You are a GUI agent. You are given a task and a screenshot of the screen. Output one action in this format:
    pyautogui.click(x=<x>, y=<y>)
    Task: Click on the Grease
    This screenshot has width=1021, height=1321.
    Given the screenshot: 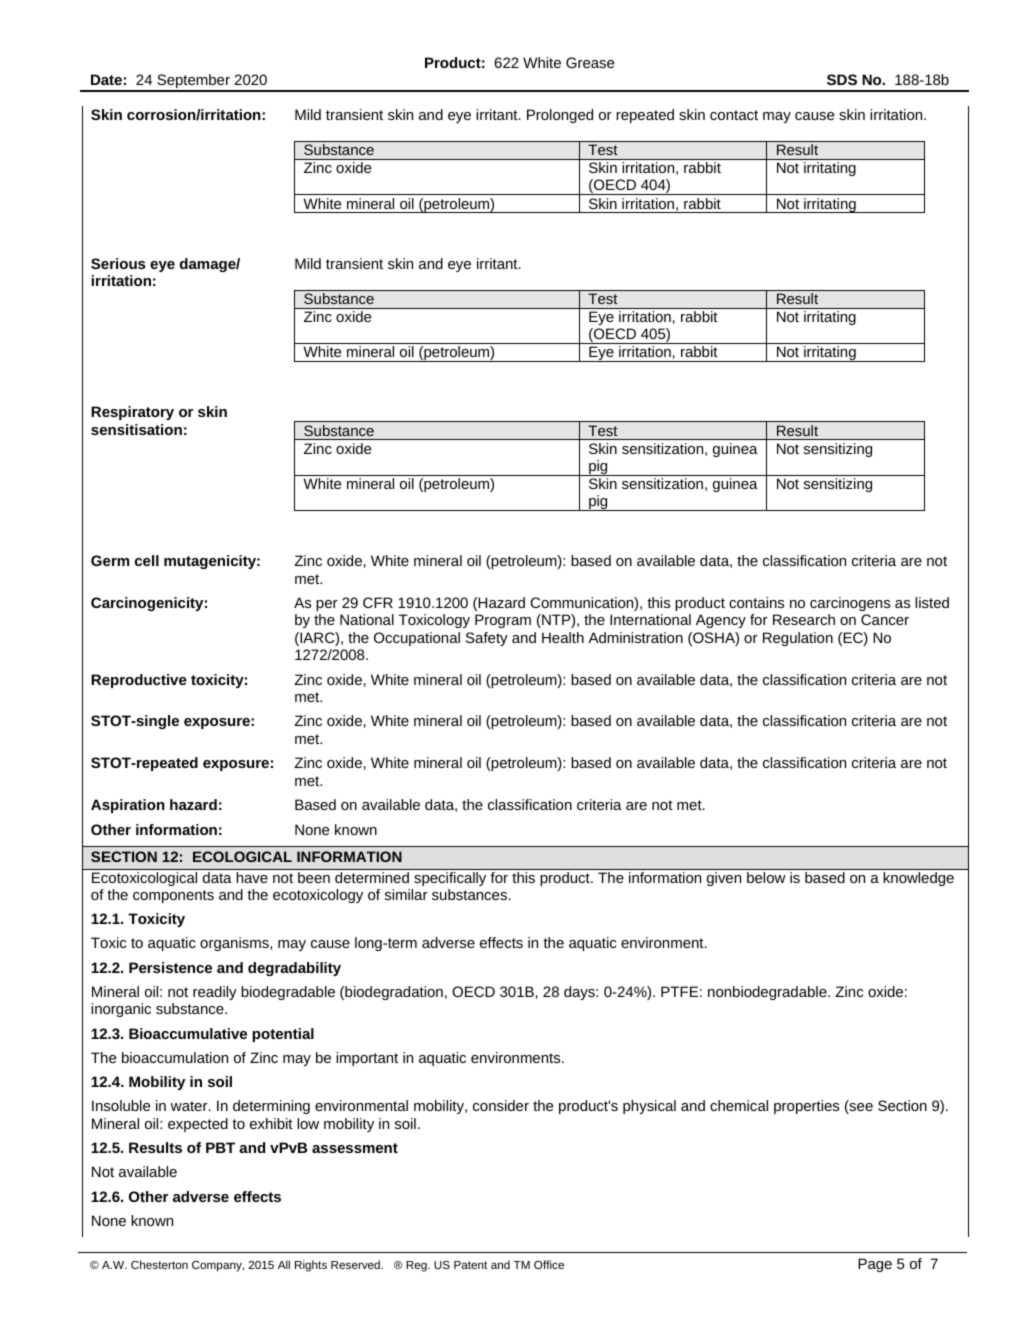 What is the action you would take?
    pyautogui.click(x=590, y=62)
